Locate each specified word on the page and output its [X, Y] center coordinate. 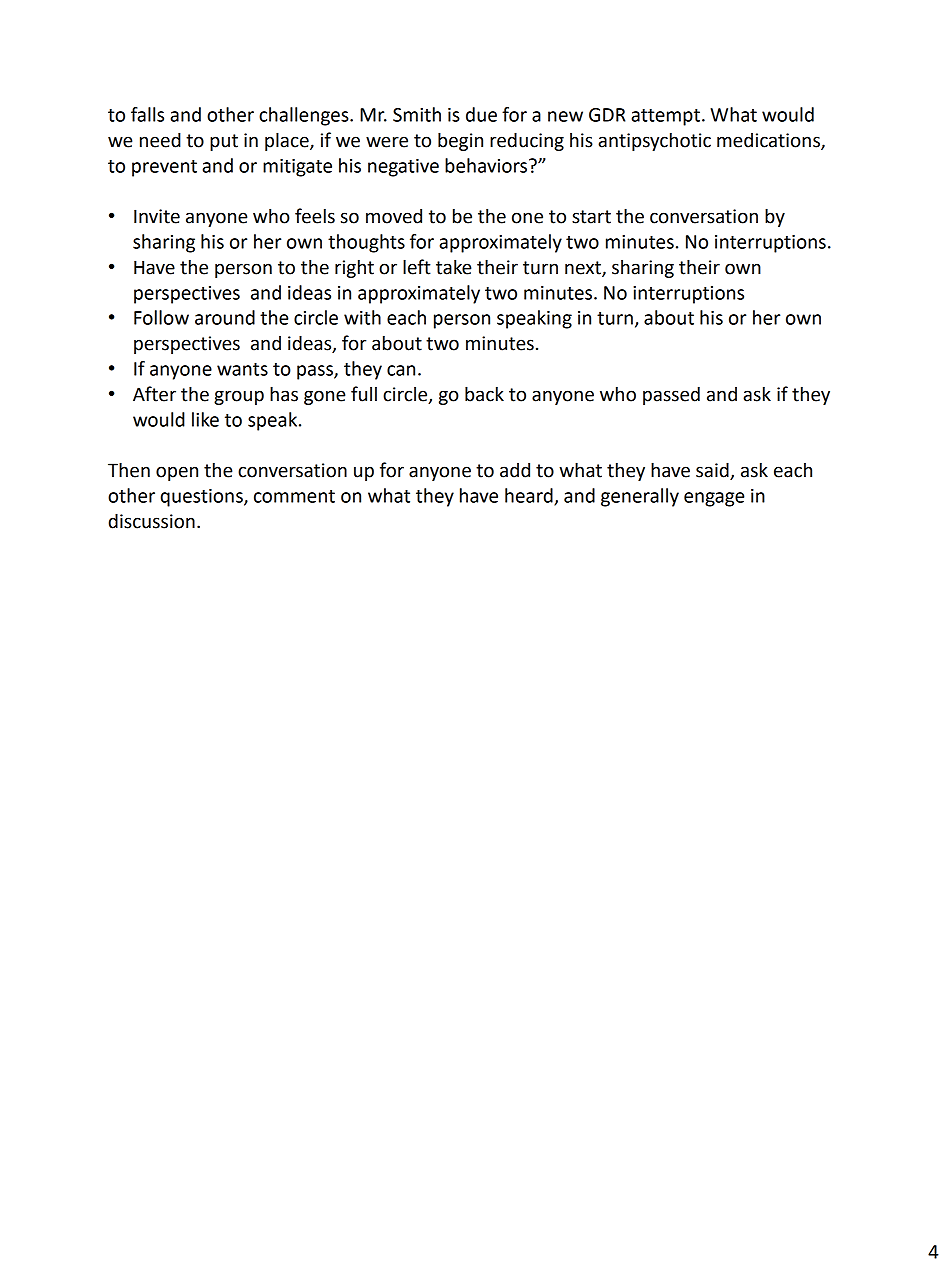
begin [460, 141]
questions [203, 498]
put [224, 142]
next [584, 269]
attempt [665, 117]
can [401, 370]
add [515, 470]
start [591, 217]
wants [242, 369]
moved [394, 216]
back [484, 394]
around [225, 317]
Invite [157, 216]
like [205, 419]
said [713, 471]
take [453, 267]
